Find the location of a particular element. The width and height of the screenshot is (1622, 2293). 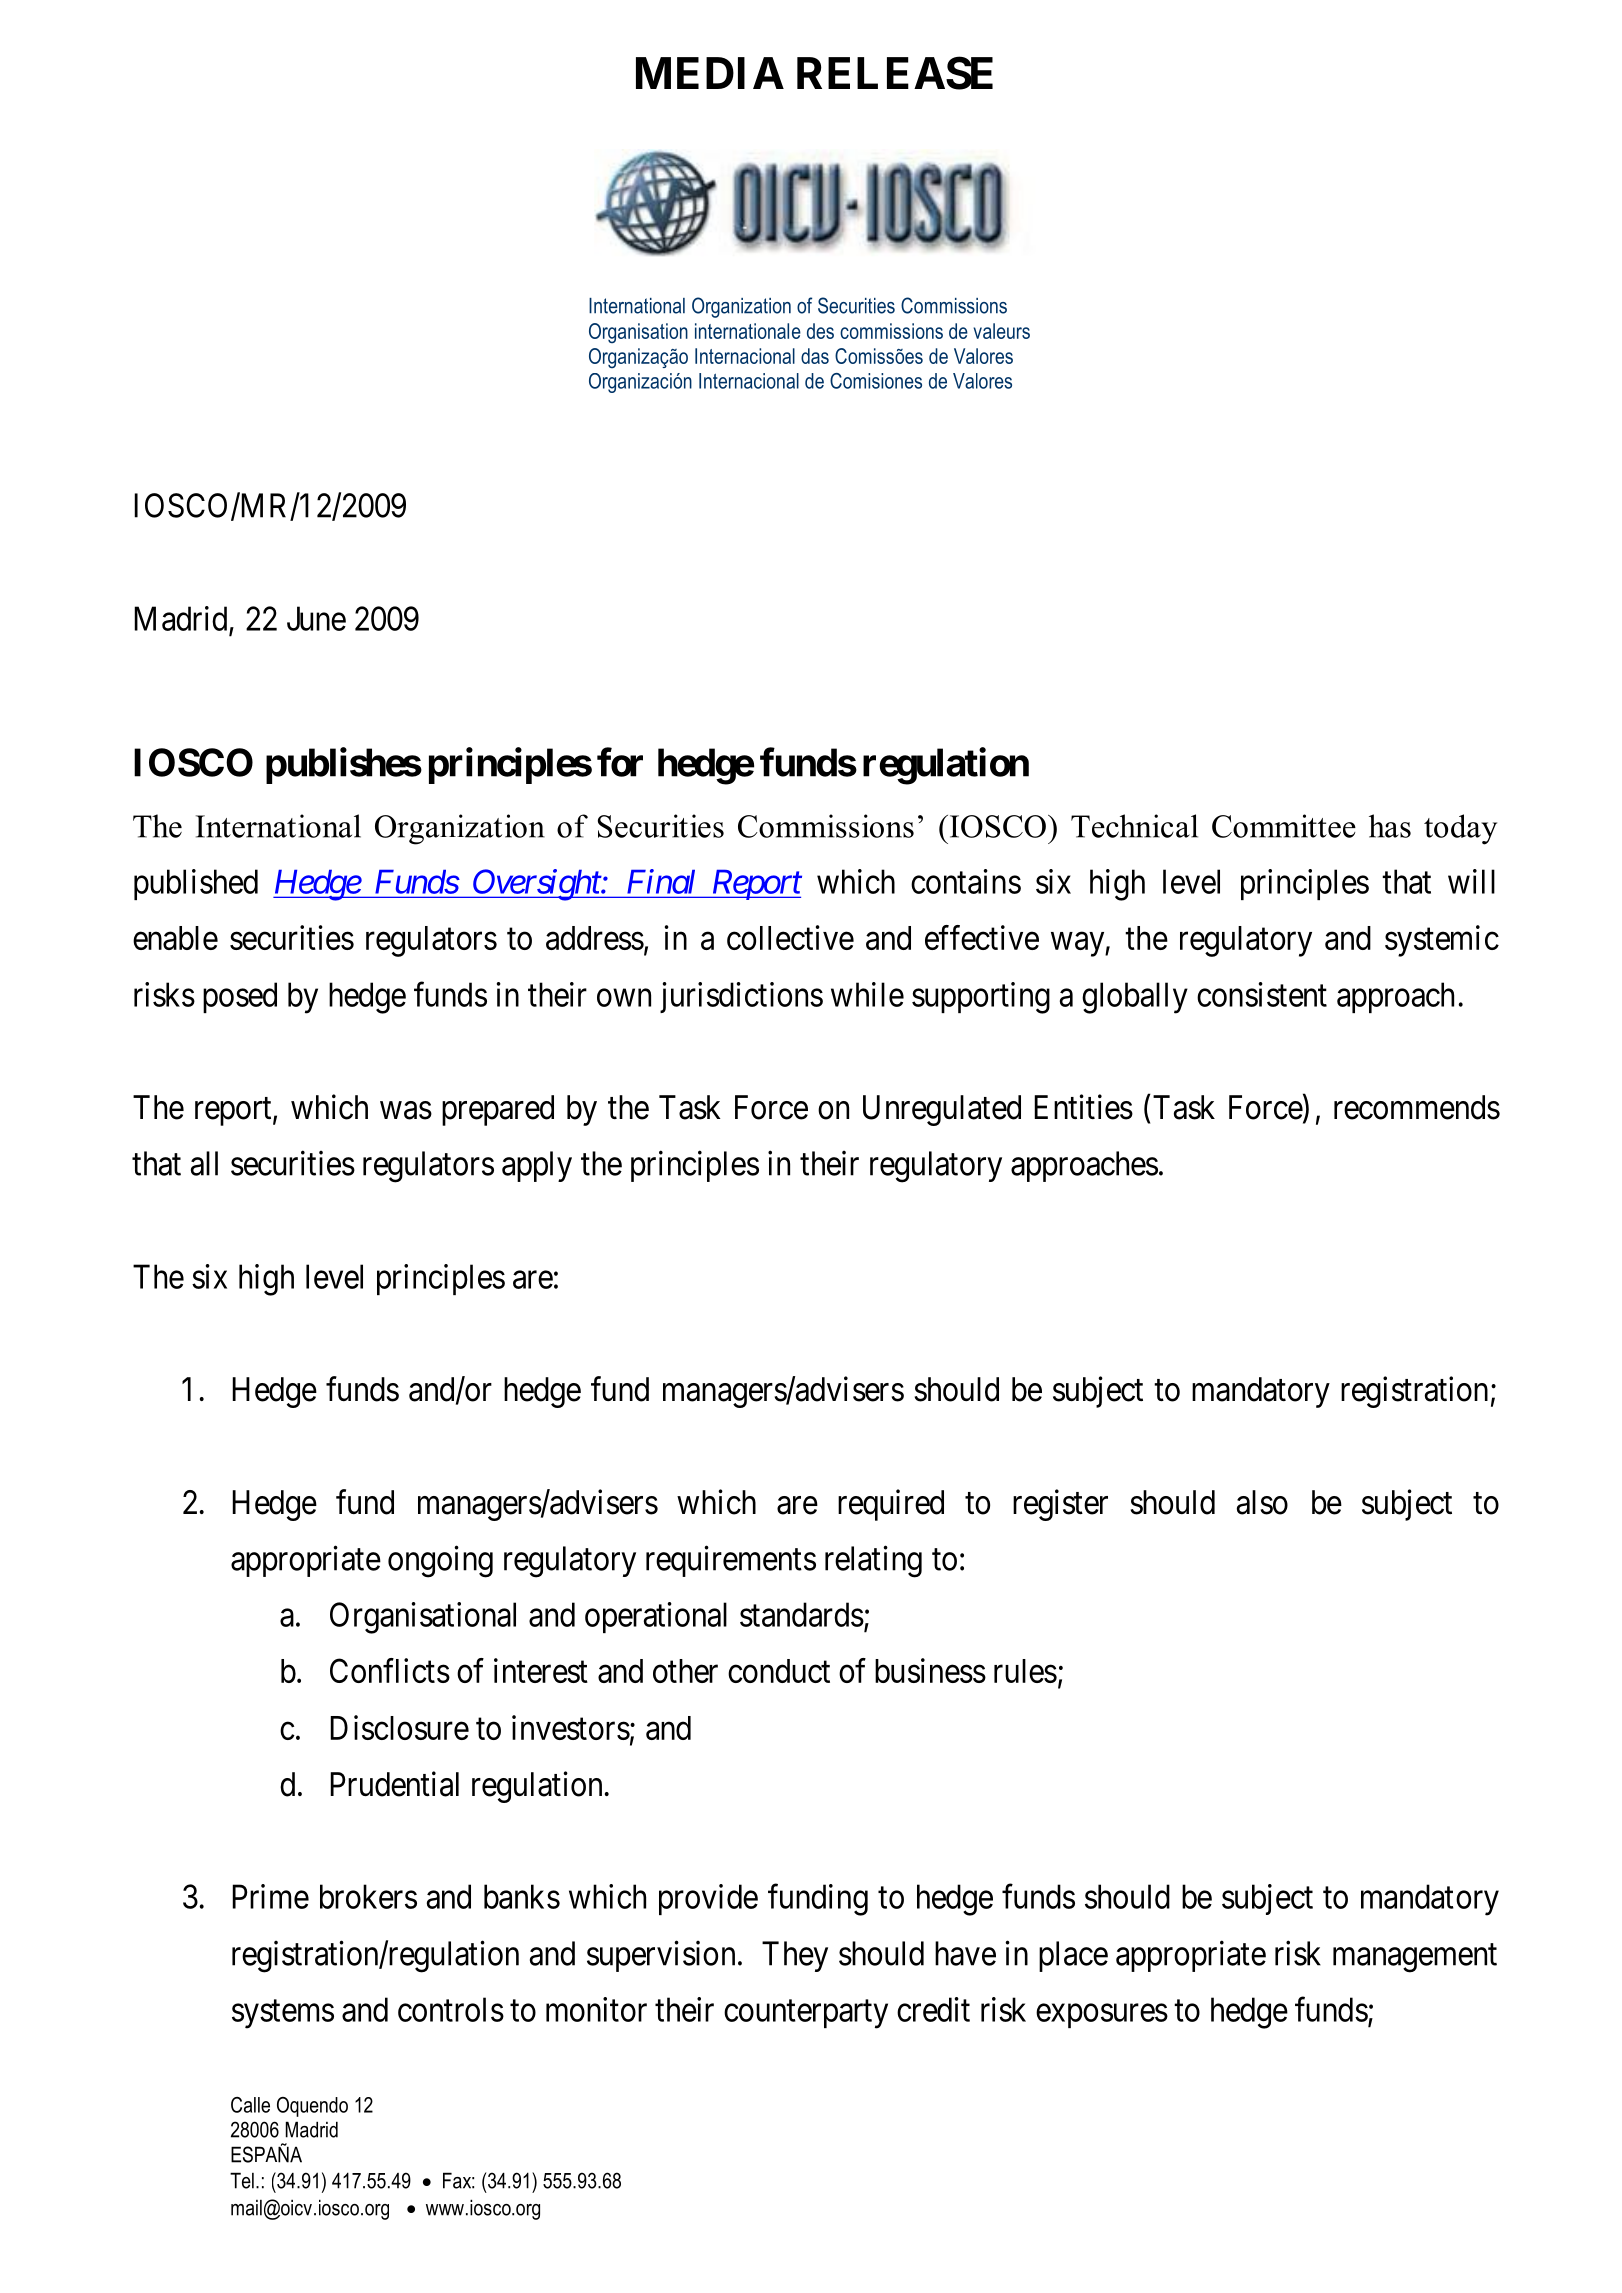

recommends is located at coordinates (1417, 1107).
